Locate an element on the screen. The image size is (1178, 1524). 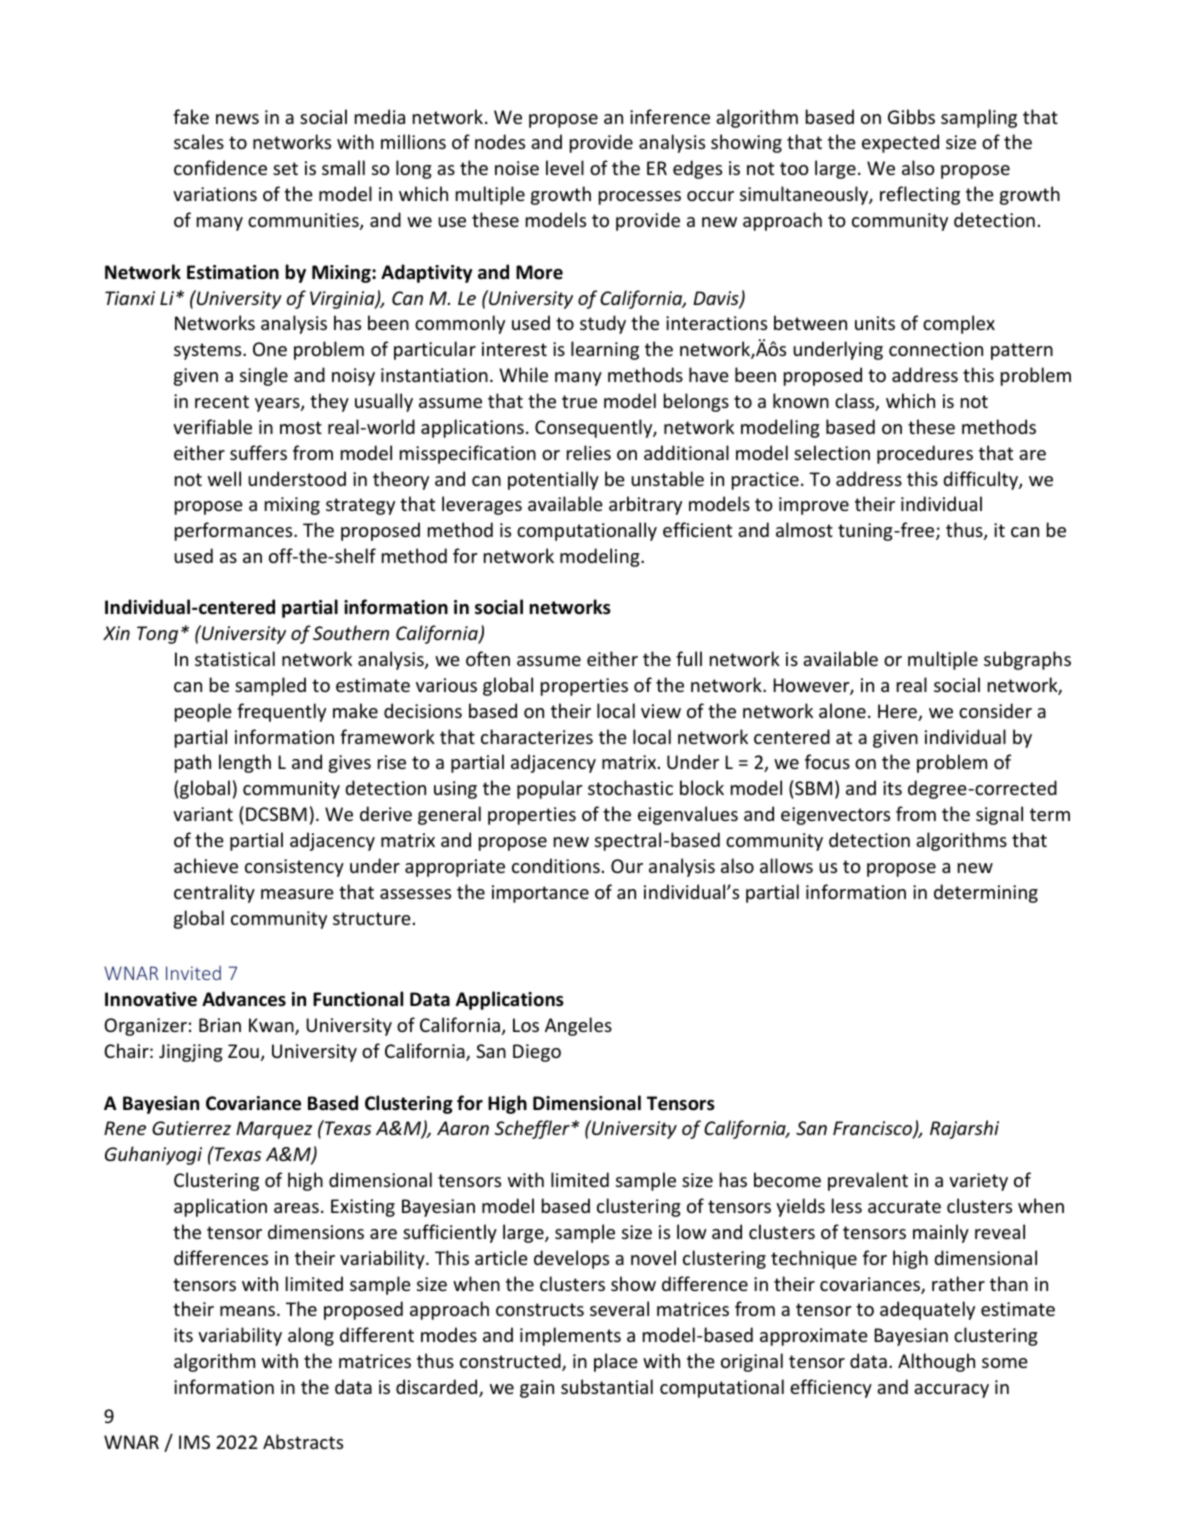
substantial is located at coordinates (607, 1386).
